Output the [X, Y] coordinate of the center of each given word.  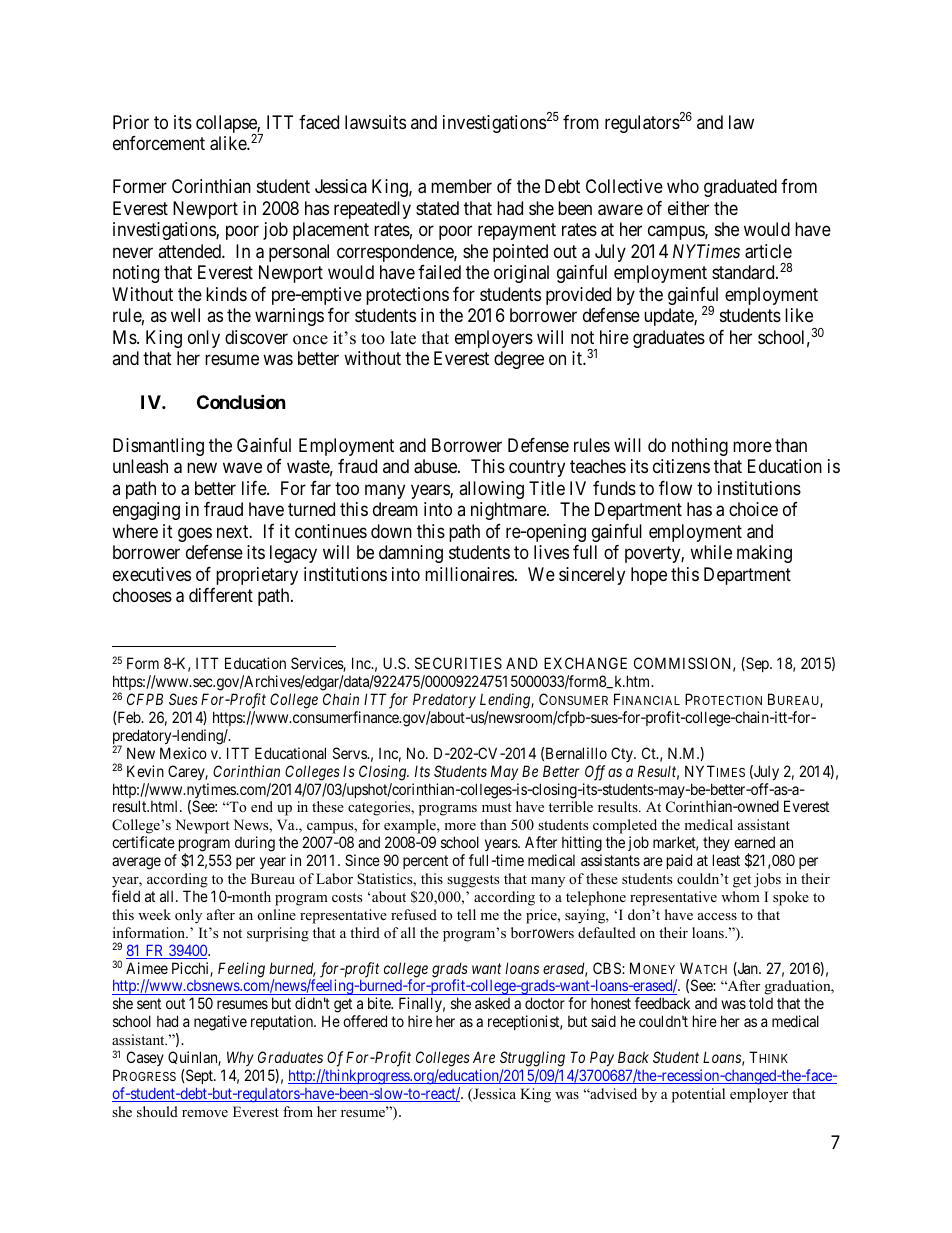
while [711, 552]
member [461, 186]
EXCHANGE [585, 663]
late [403, 338]
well [185, 315]
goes [195, 534]
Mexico [183, 753]
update [669, 317]
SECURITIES [458, 663]
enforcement [159, 143]
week [154, 914]
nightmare [509, 511]
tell [466, 914]
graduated [740, 188]
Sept [199, 1076]
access [717, 916]
